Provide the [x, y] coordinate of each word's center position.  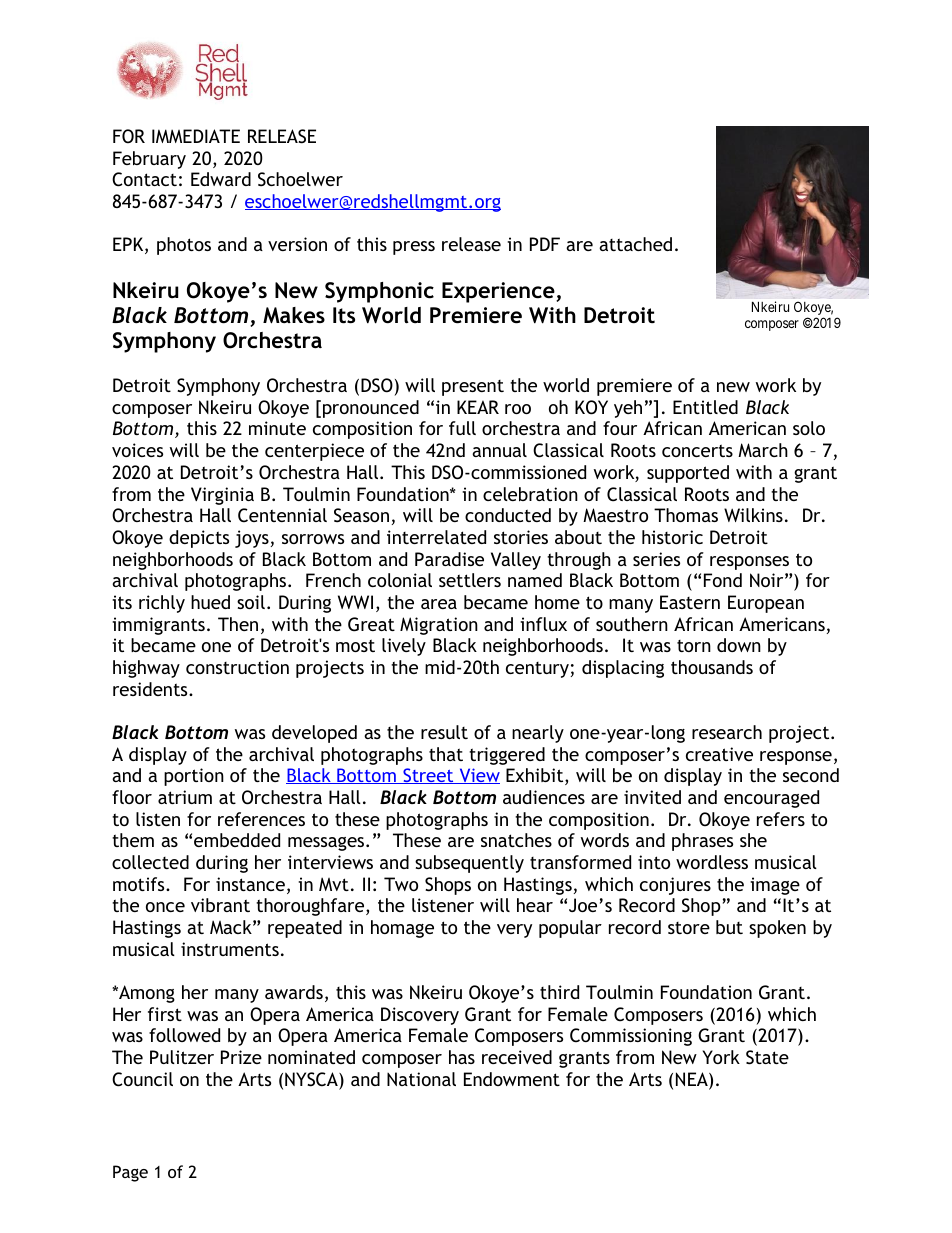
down [739, 645]
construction [237, 667]
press [414, 248]
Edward [221, 179]
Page [130, 1173]
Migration [439, 626]
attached [635, 244]
